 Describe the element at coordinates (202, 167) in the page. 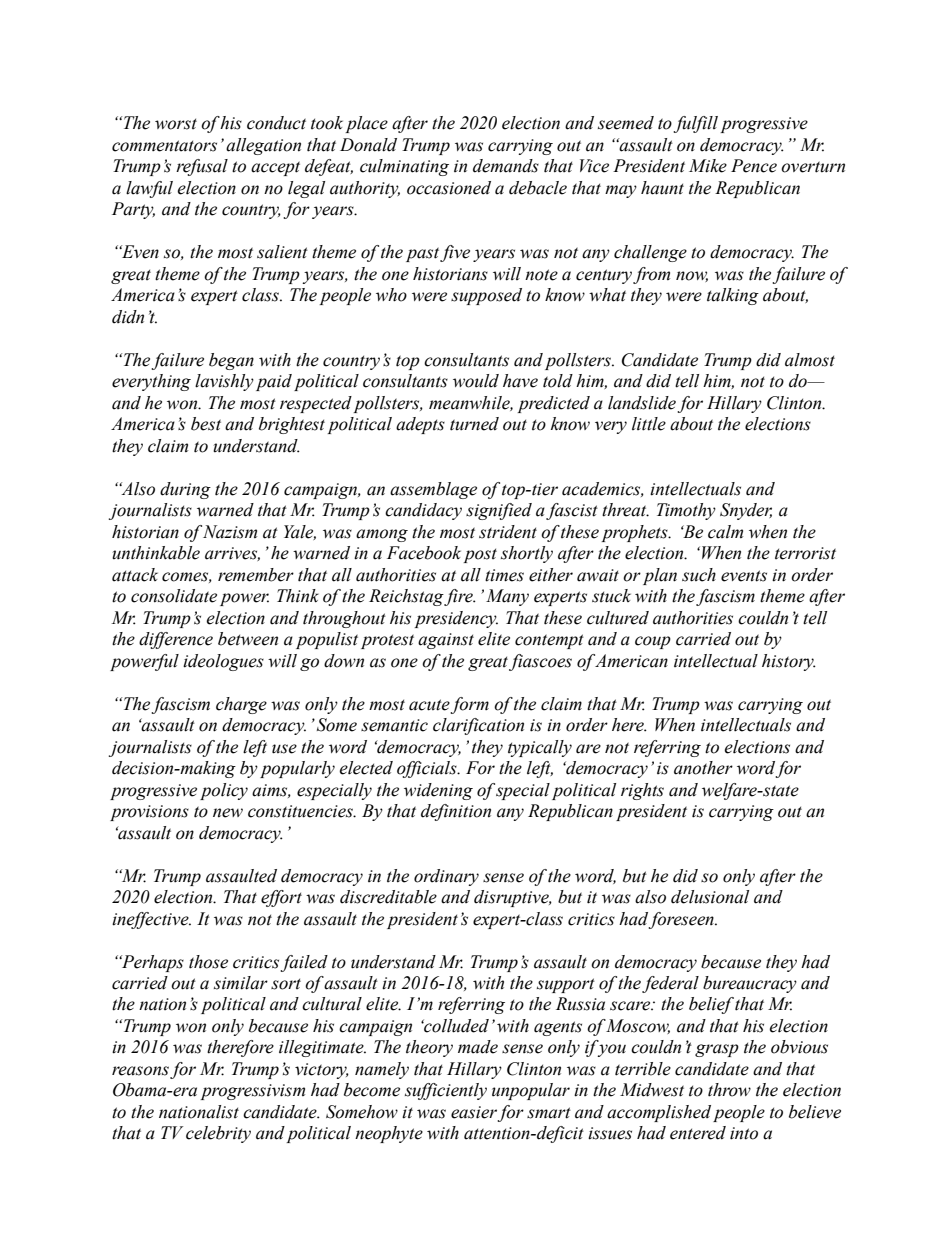

I see `refusal` at that location.
